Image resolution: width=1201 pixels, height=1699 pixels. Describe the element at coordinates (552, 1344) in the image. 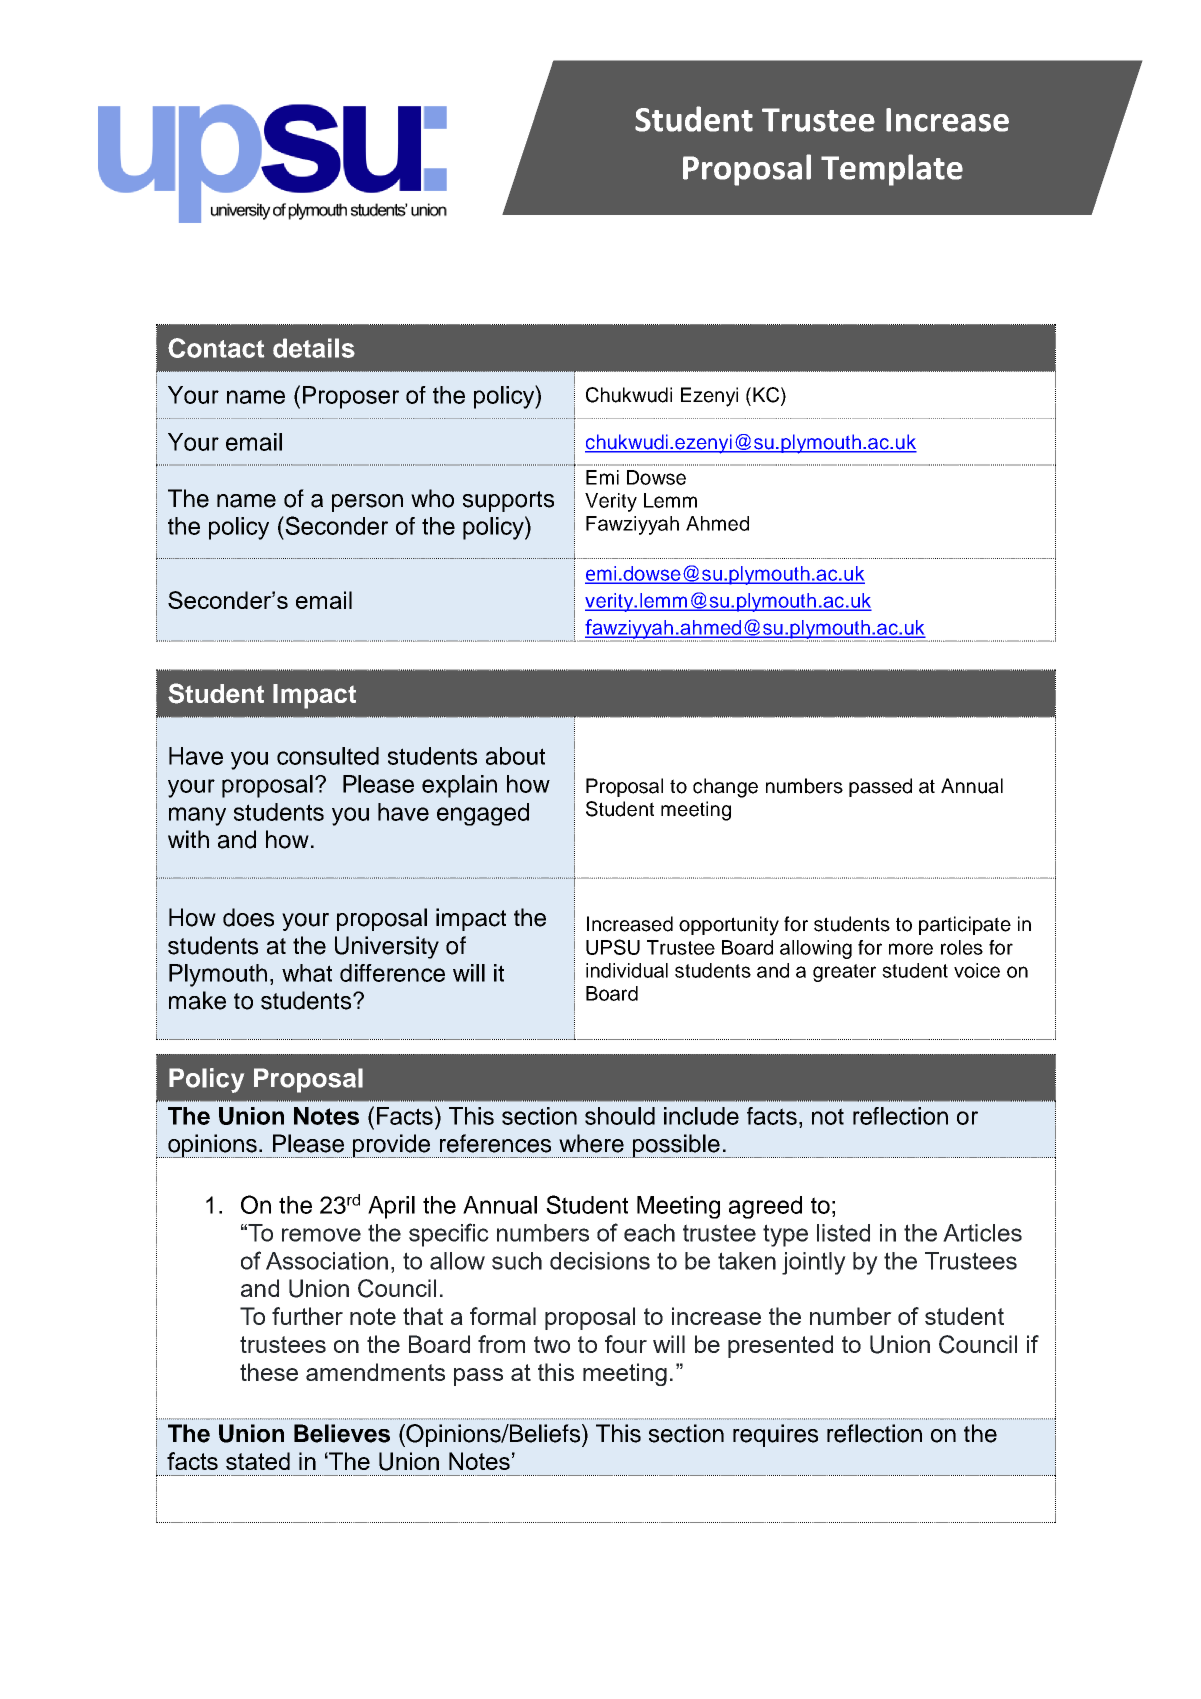

I see `two` at that location.
